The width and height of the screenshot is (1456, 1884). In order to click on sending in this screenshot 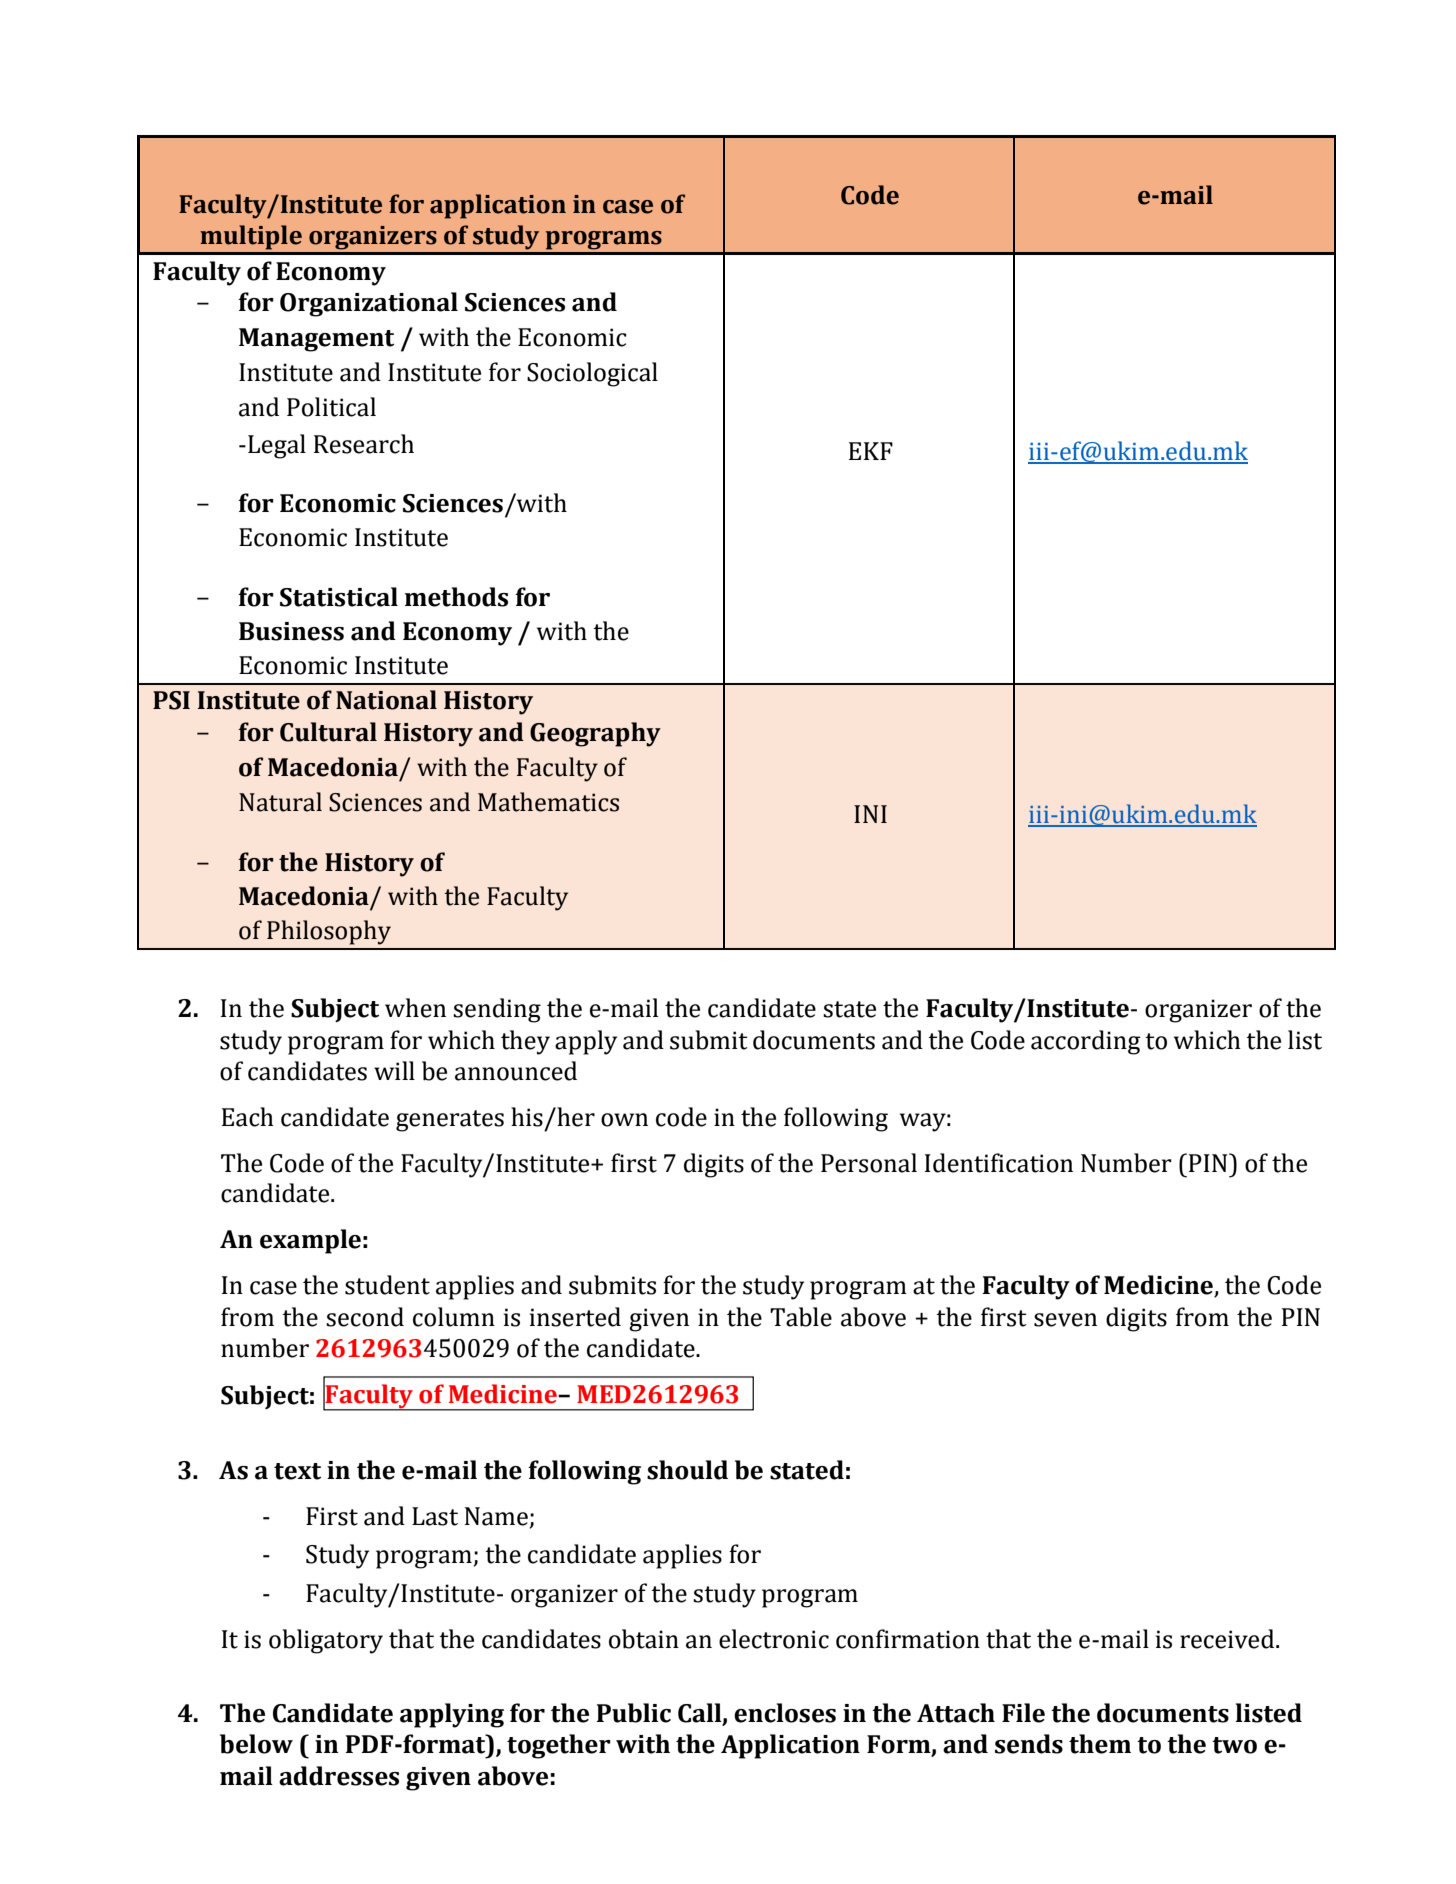, I will do `click(497, 1010)`.
